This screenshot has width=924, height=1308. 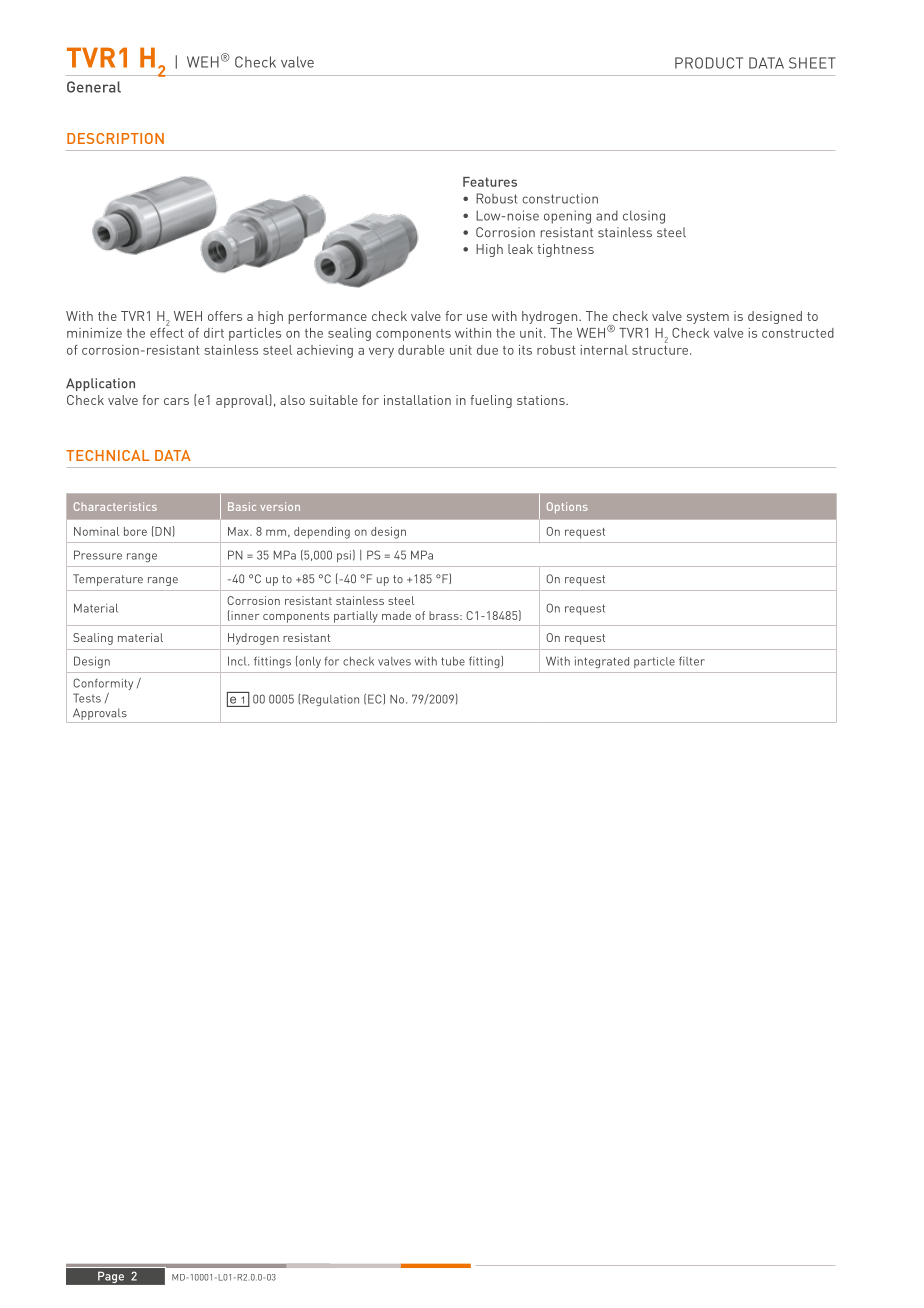 What do you see at coordinates (490, 182) in the screenshot?
I see `Features` at bounding box center [490, 182].
